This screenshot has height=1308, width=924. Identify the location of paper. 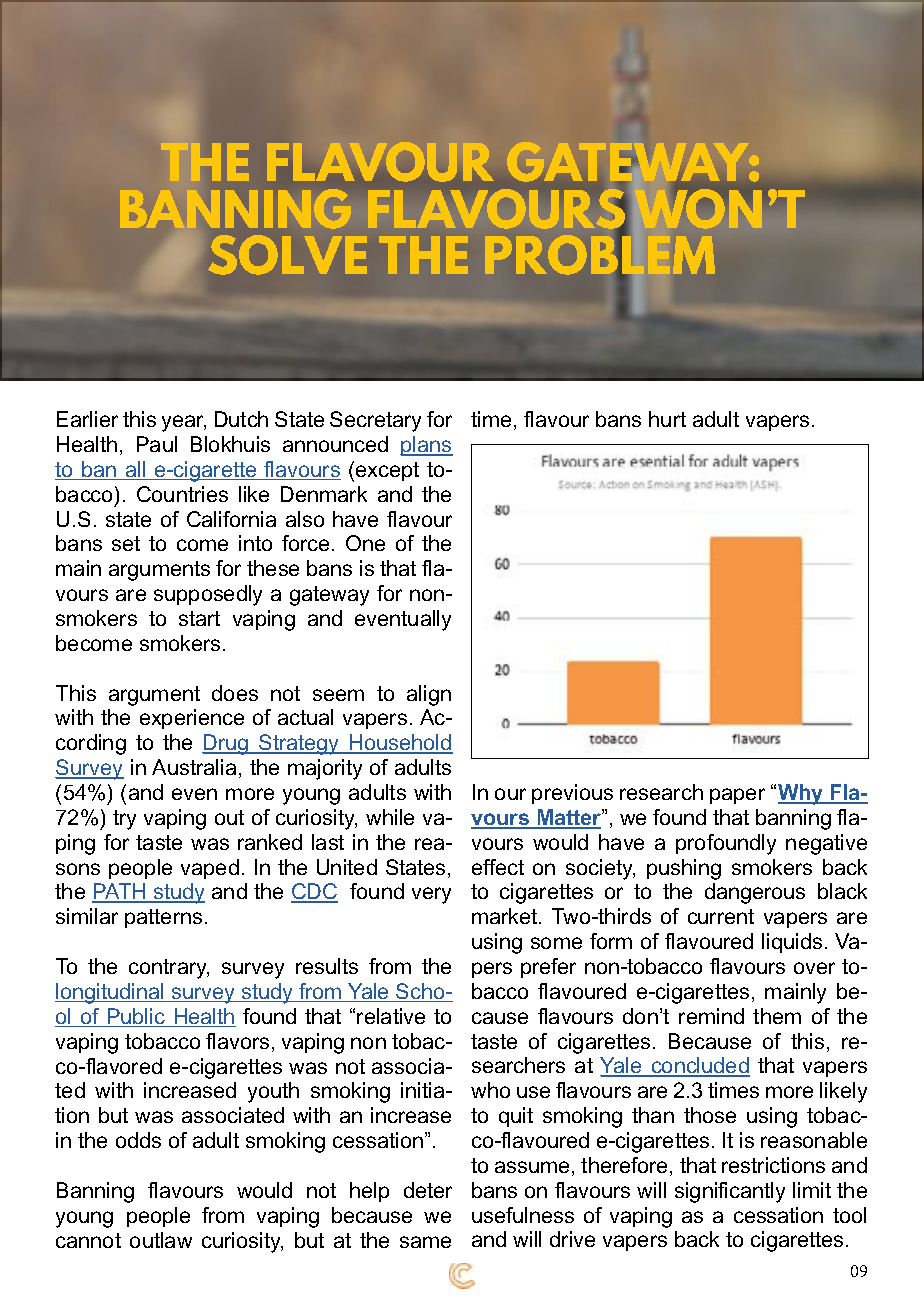
(737, 796).
